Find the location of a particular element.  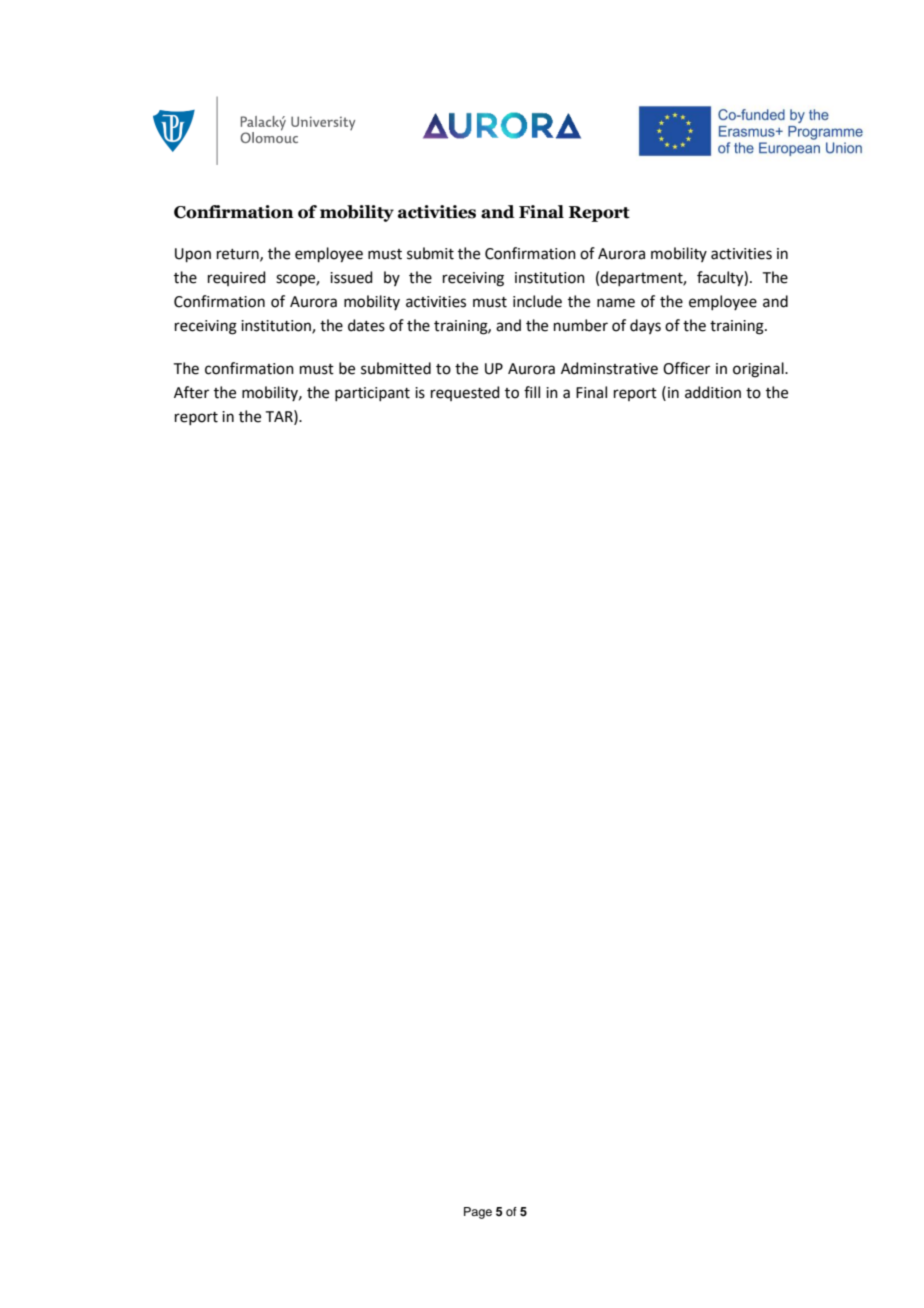

required is located at coordinates (237, 278).
